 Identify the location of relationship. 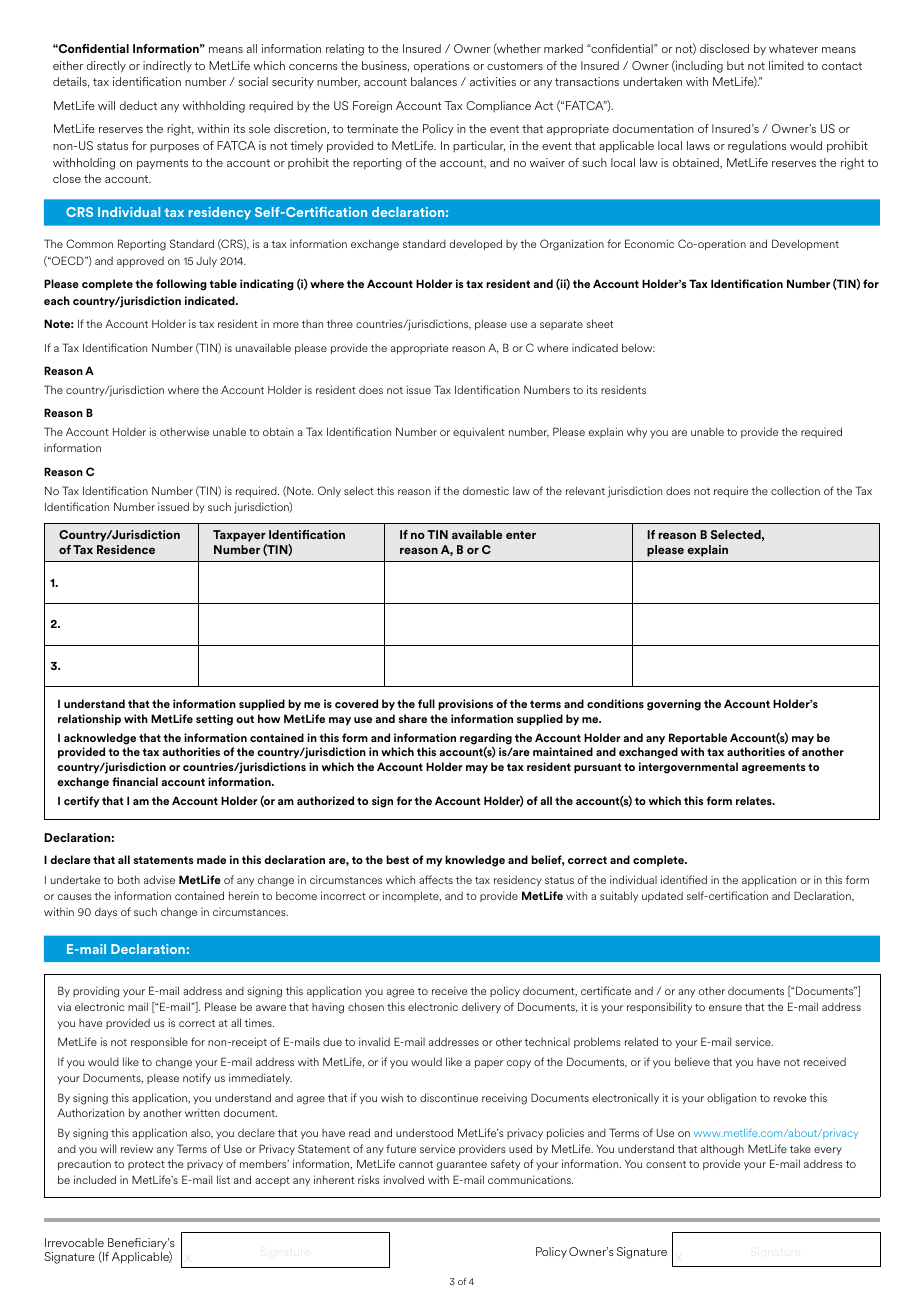
(89, 720).
